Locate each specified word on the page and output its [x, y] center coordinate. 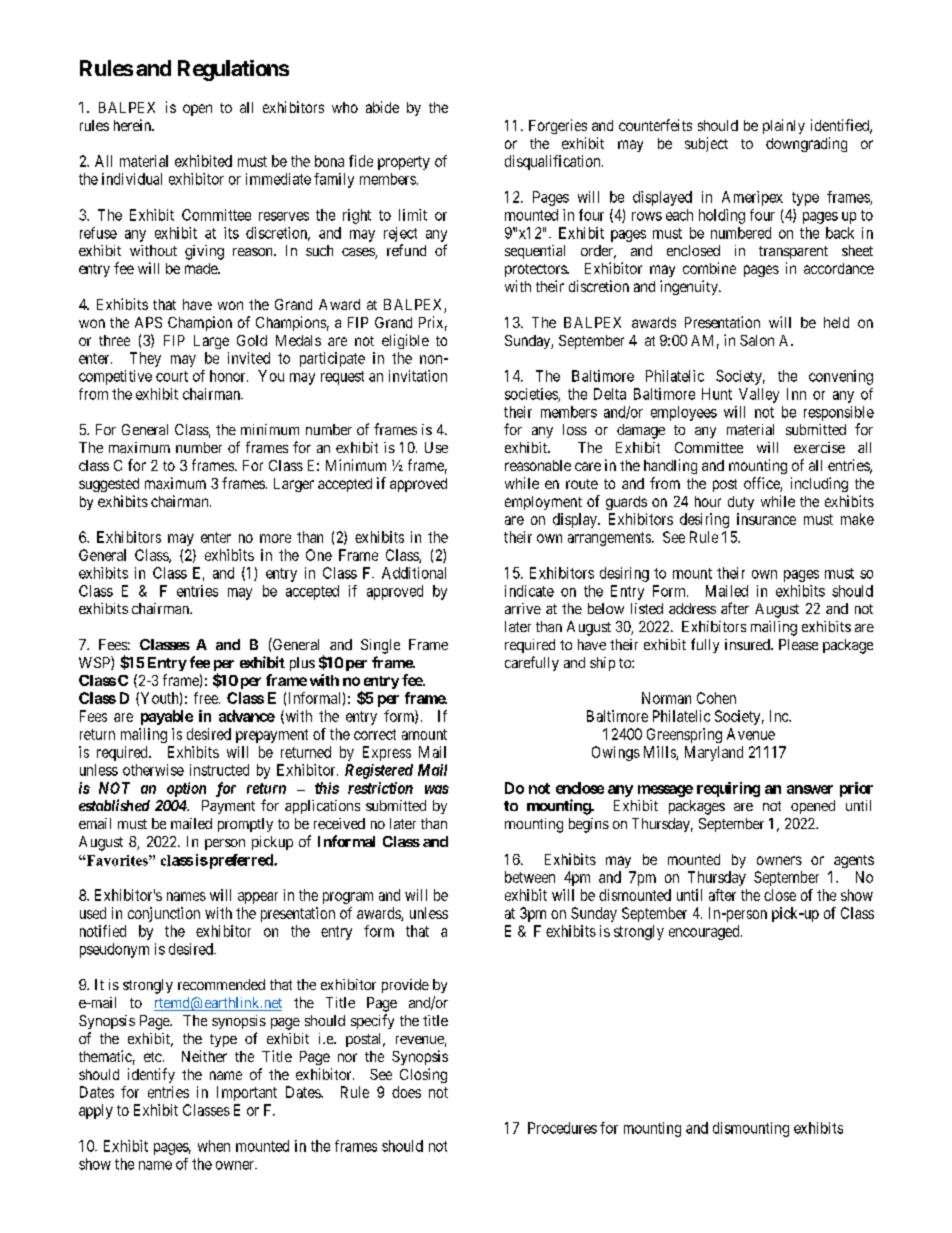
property [404, 163]
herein [133, 125]
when [214, 1146]
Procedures [562, 1128]
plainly [784, 126]
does [406, 1092]
